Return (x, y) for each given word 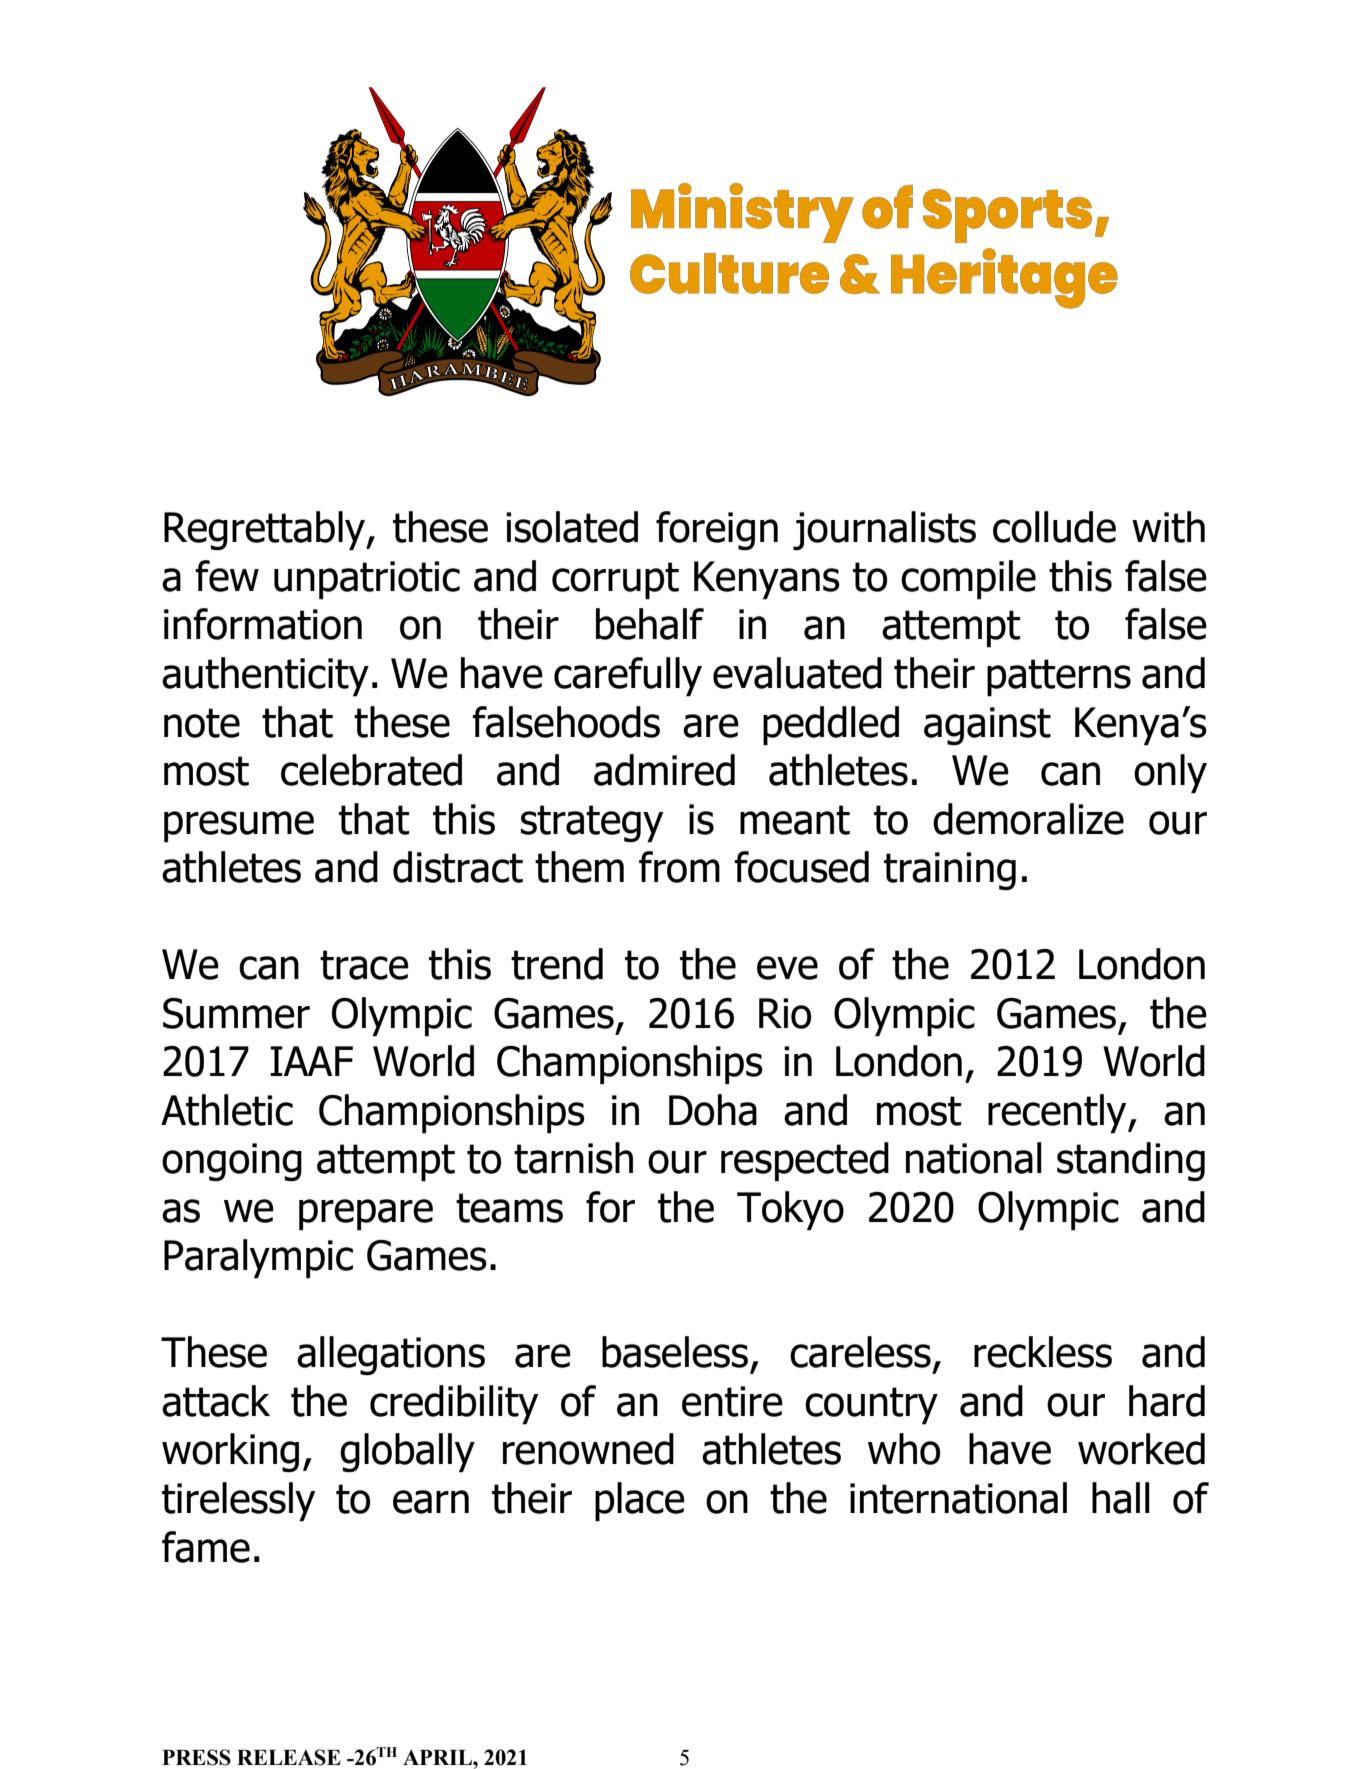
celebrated (371, 770)
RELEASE (289, 1757)
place (640, 1502)
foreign (717, 530)
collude (1054, 527)
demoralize (1028, 819)
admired (664, 770)
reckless (1043, 1352)
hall (1121, 1498)
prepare (366, 1215)
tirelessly (238, 1502)
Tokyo (790, 1211)
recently (1058, 1114)
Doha (713, 1110)
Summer (236, 1013)
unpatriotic (367, 580)
